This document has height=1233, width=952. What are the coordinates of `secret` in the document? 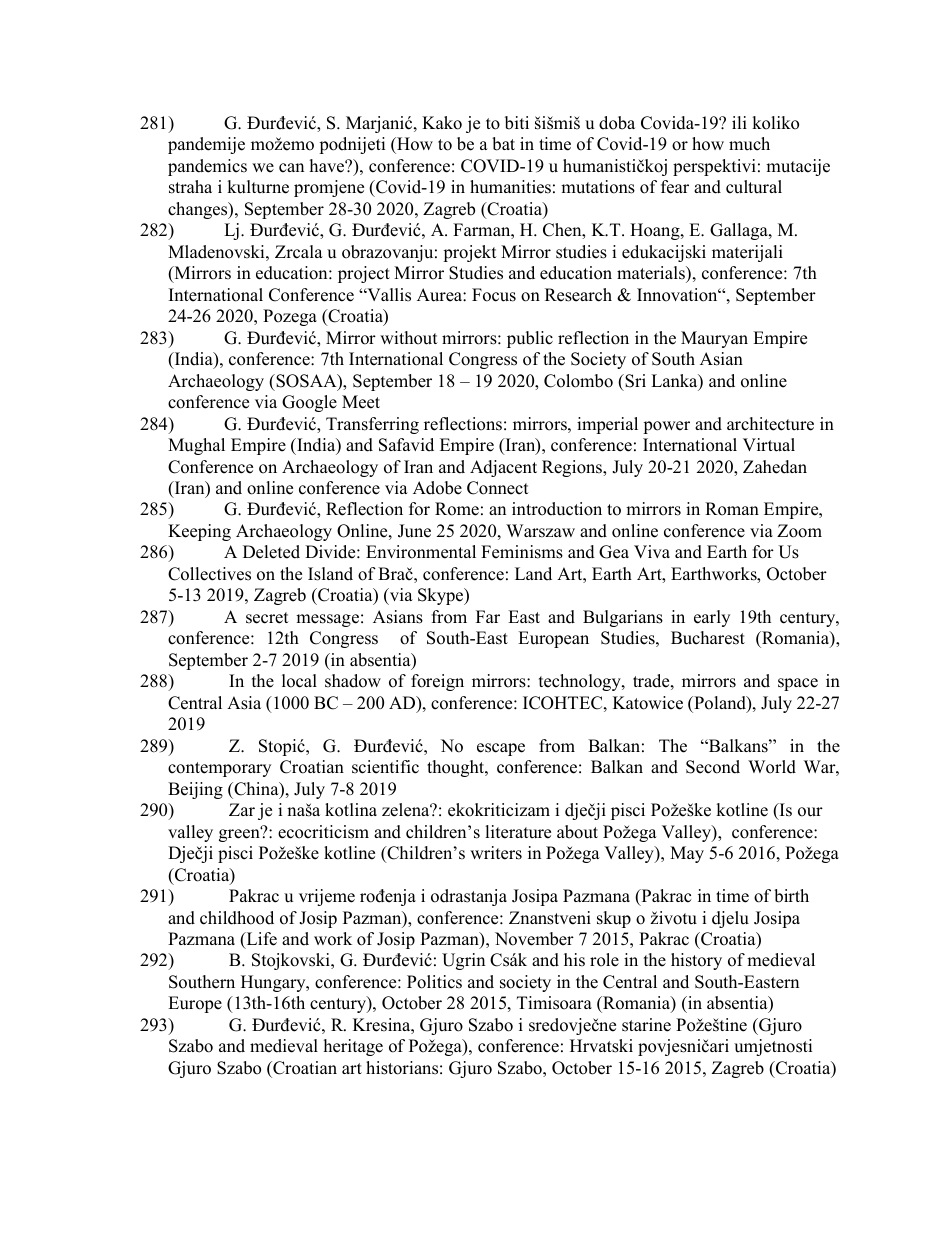 It's located at (267, 618).
